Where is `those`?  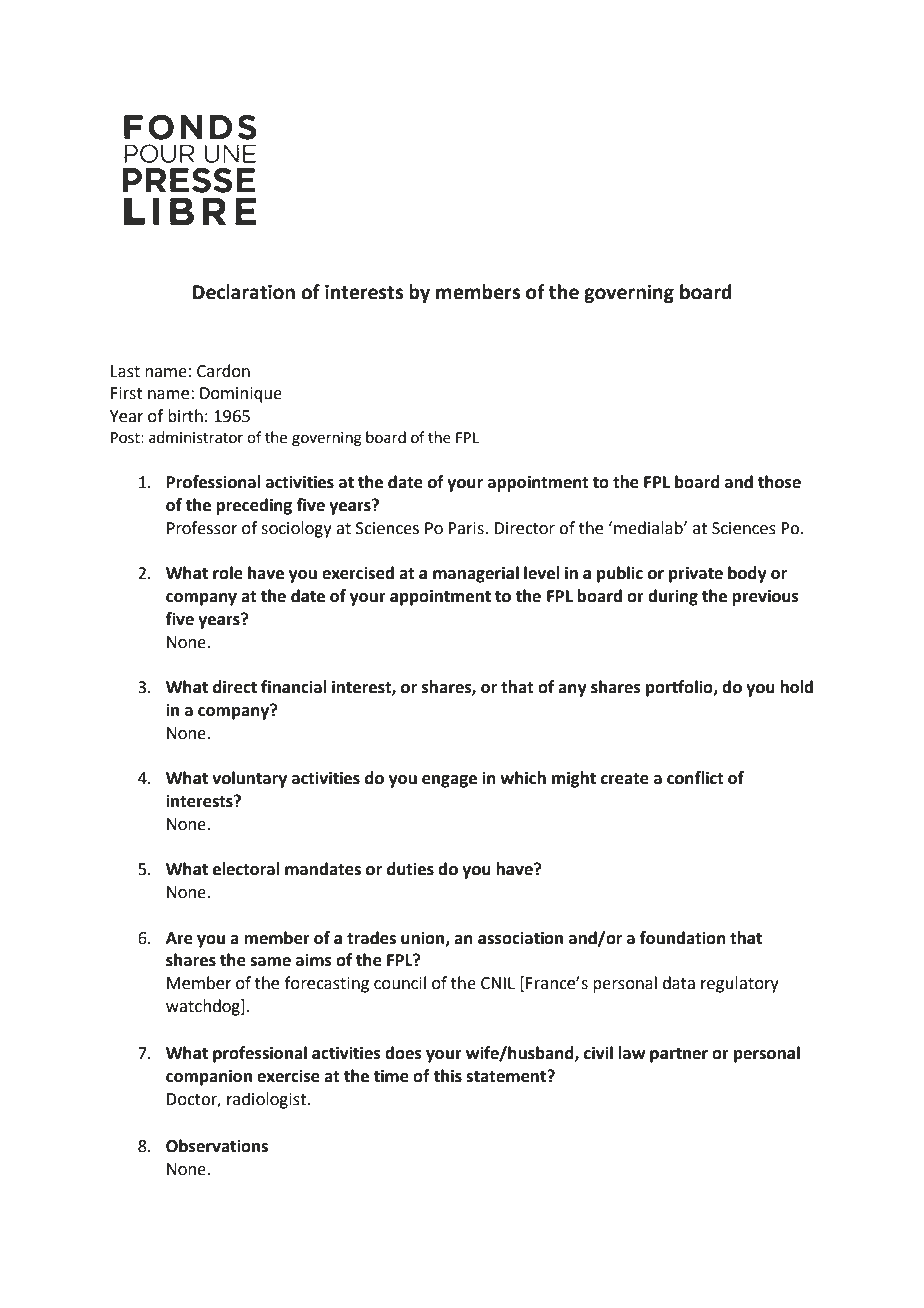 those is located at coordinates (779, 482).
